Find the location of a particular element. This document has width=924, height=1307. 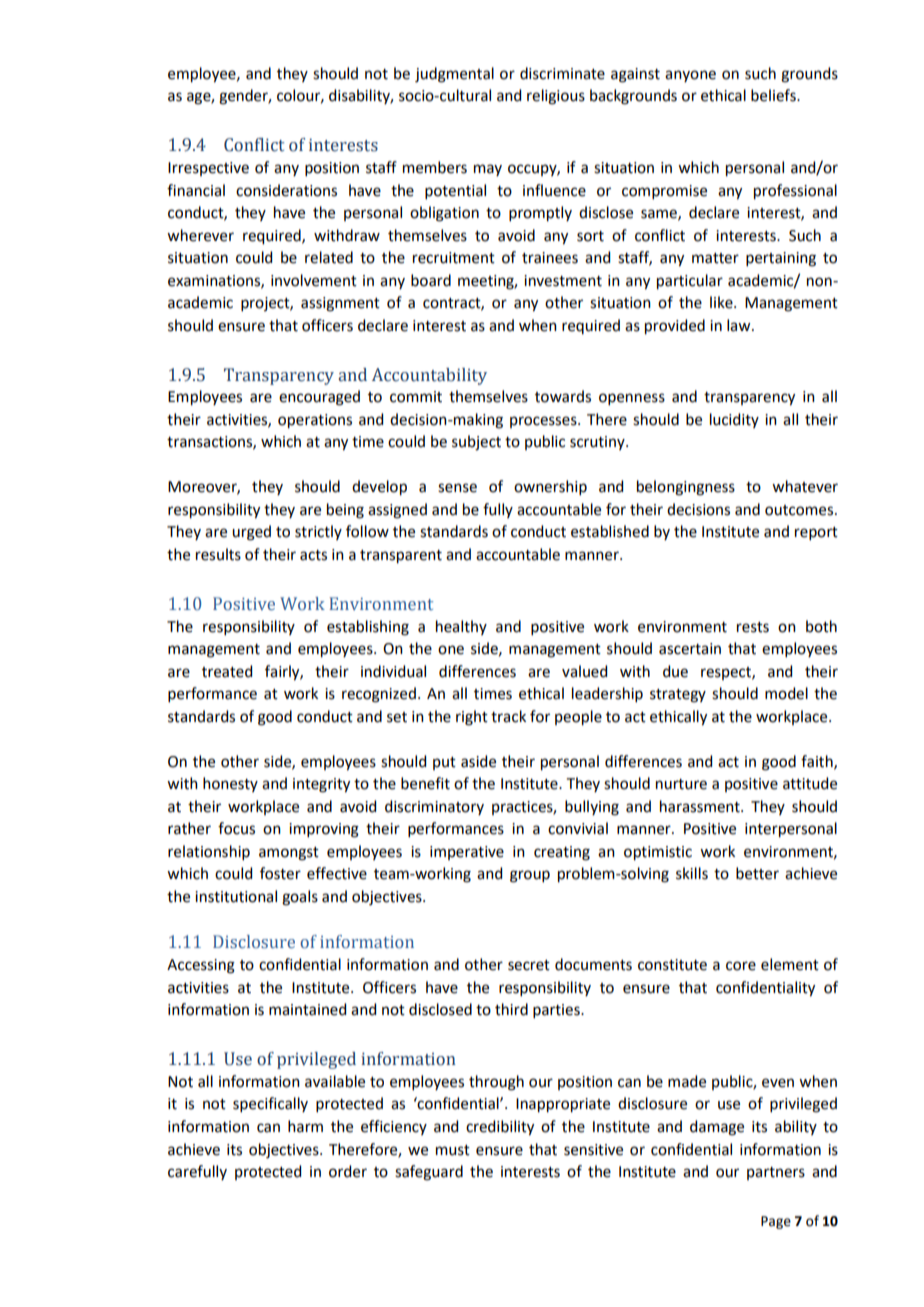

treated is located at coordinates (227, 671).
